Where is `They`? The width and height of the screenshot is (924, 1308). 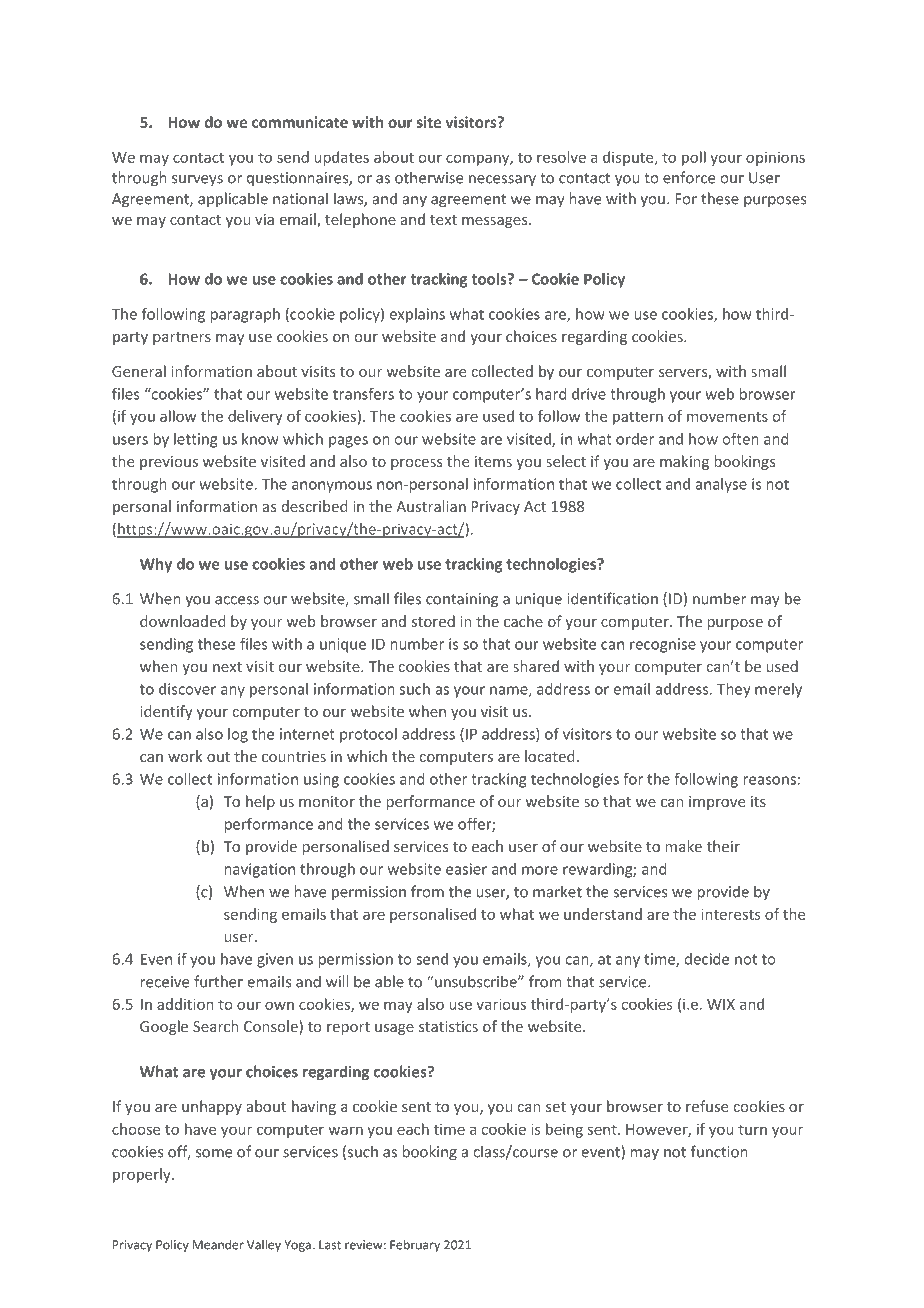
They is located at coordinates (733, 690).
